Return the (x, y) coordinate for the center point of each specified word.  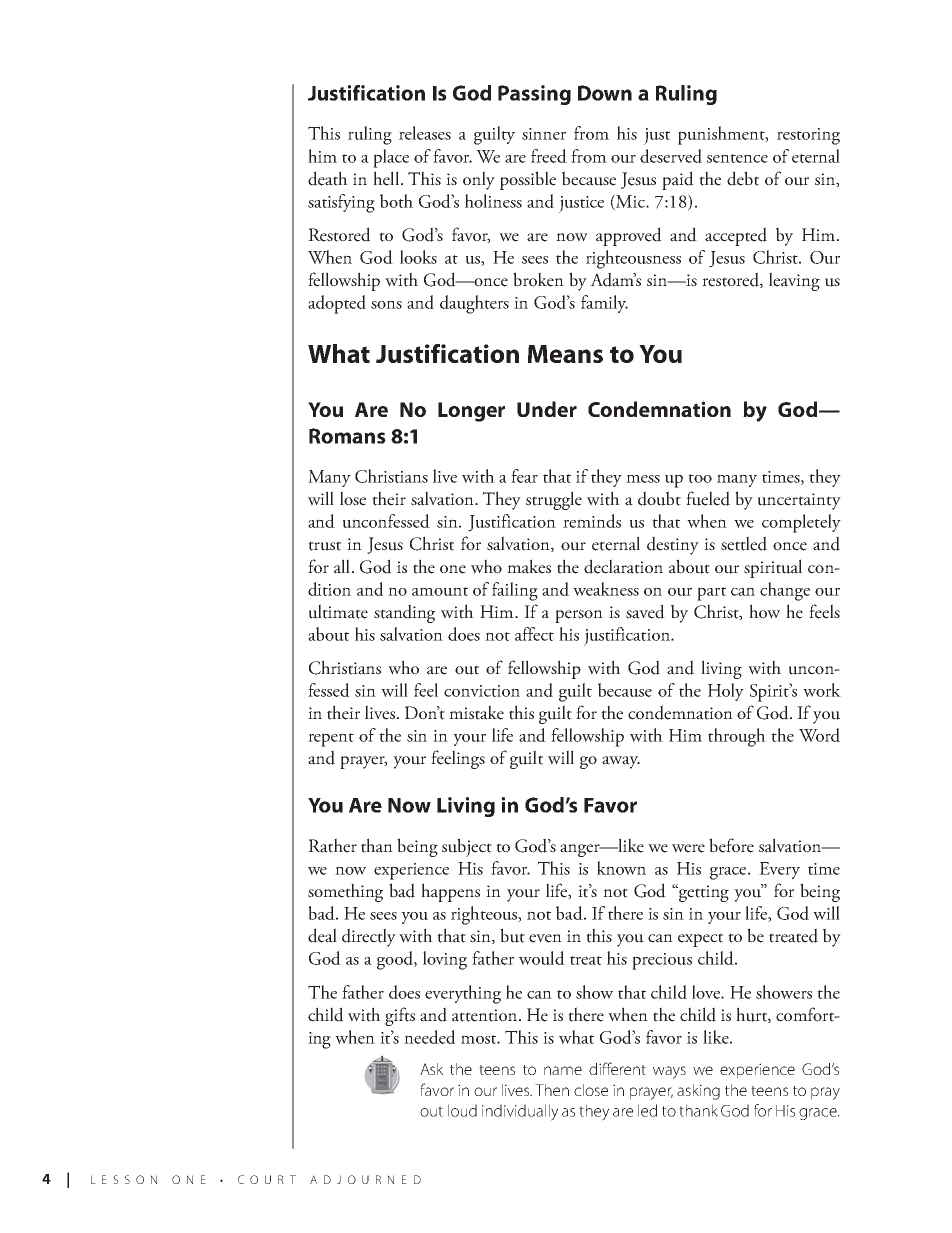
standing (404, 613)
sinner (544, 134)
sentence (737, 158)
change (785, 591)
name (563, 1070)
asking (698, 1092)
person (579, 616)
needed (430, 1037)
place (391, 158)
